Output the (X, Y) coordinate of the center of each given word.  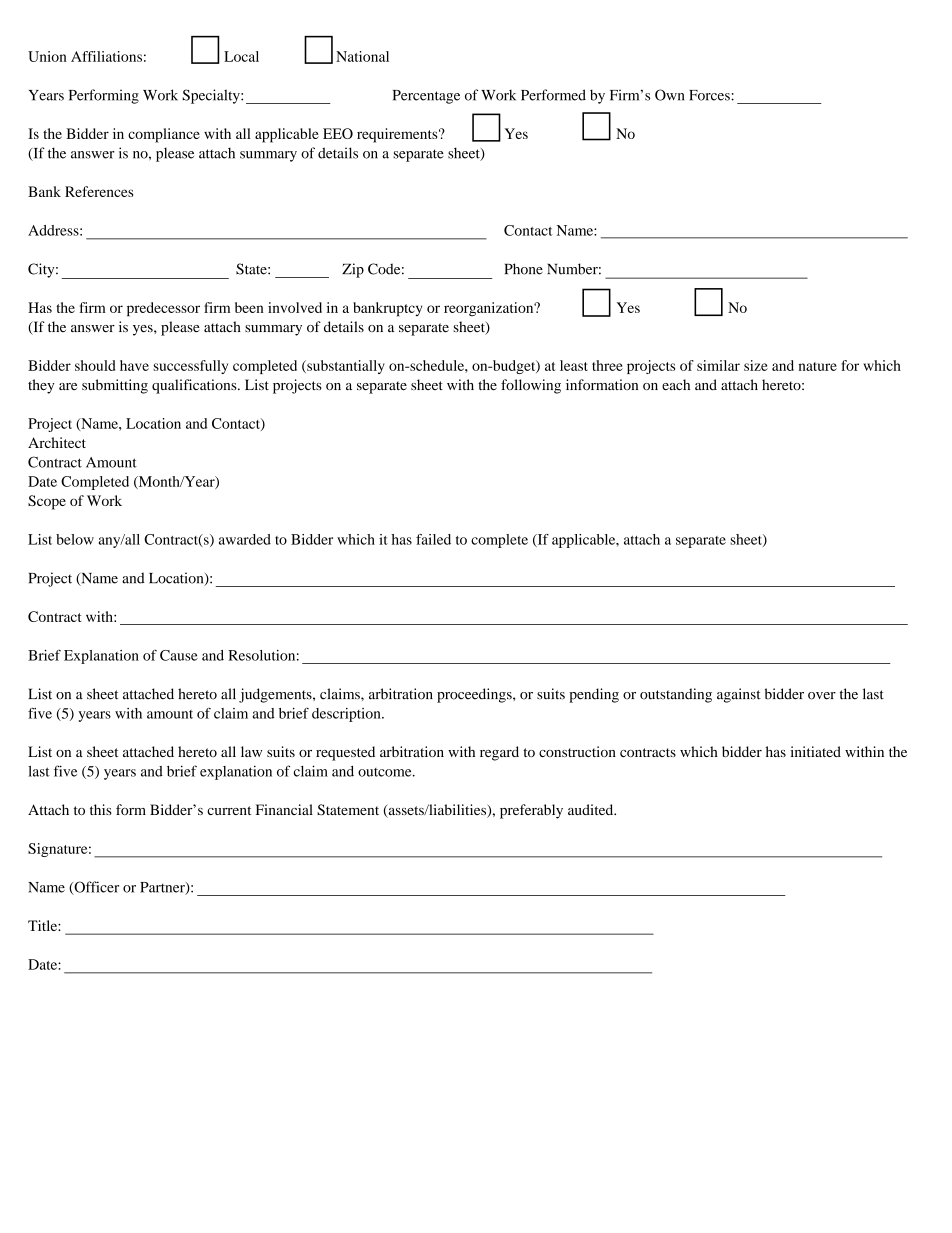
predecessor (163, 309)
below (75, 539)
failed (433, 539)
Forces (710, 95)
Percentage (426, 97)
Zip (353, 270)
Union (47, 56)
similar (718, 365)
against (739, 695)
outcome (386, 772)
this (101, 809)
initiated (815, 751)
